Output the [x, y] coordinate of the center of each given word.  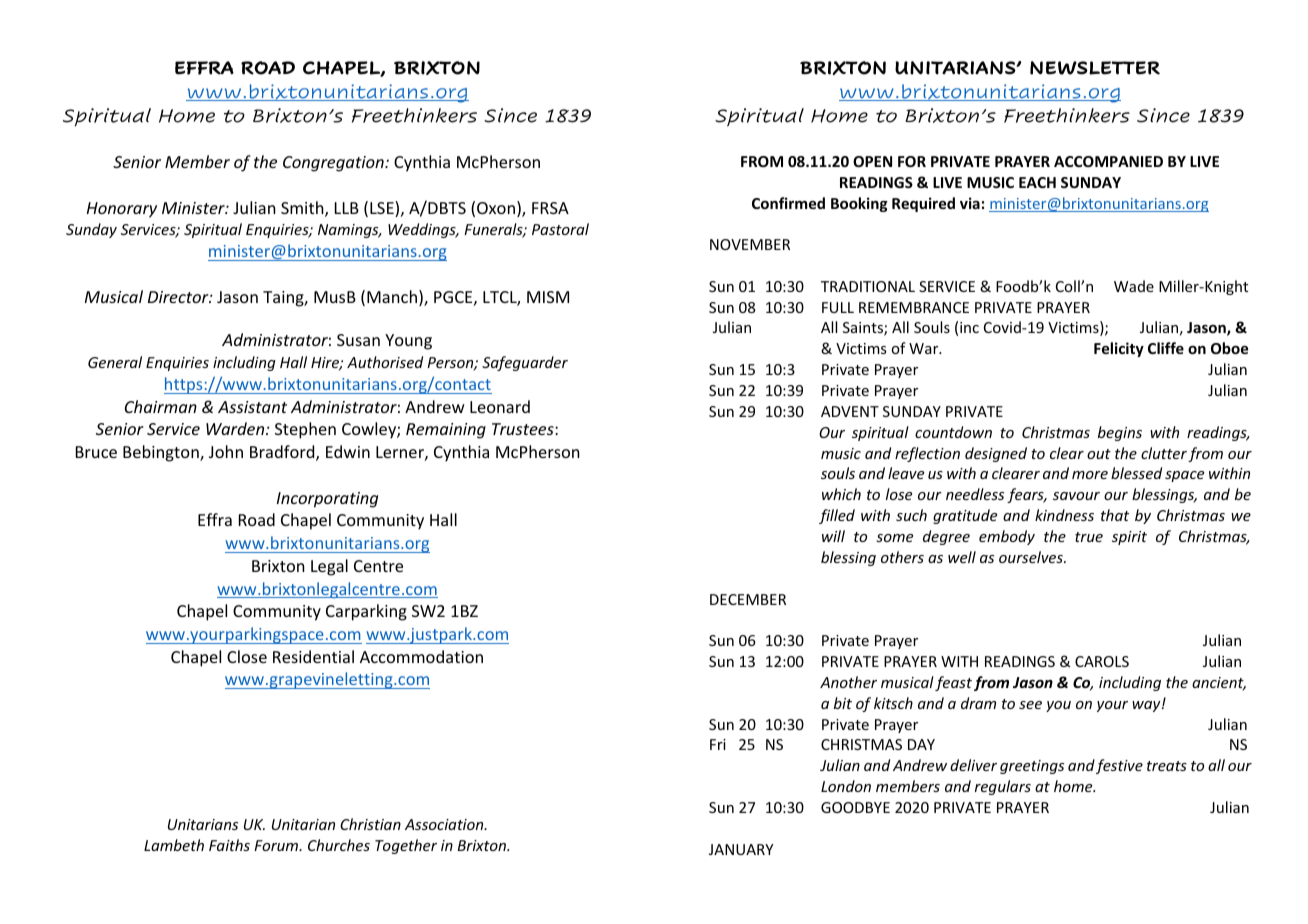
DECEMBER [748, 599]
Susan [358, 340]
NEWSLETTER [1095, 68]
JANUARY [741, 849]
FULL [838, 307]
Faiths [229, 845]
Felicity [1119, 349]
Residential [313, 656]
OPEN [872, 161]
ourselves [1032, 557]
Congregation [334, 164]
